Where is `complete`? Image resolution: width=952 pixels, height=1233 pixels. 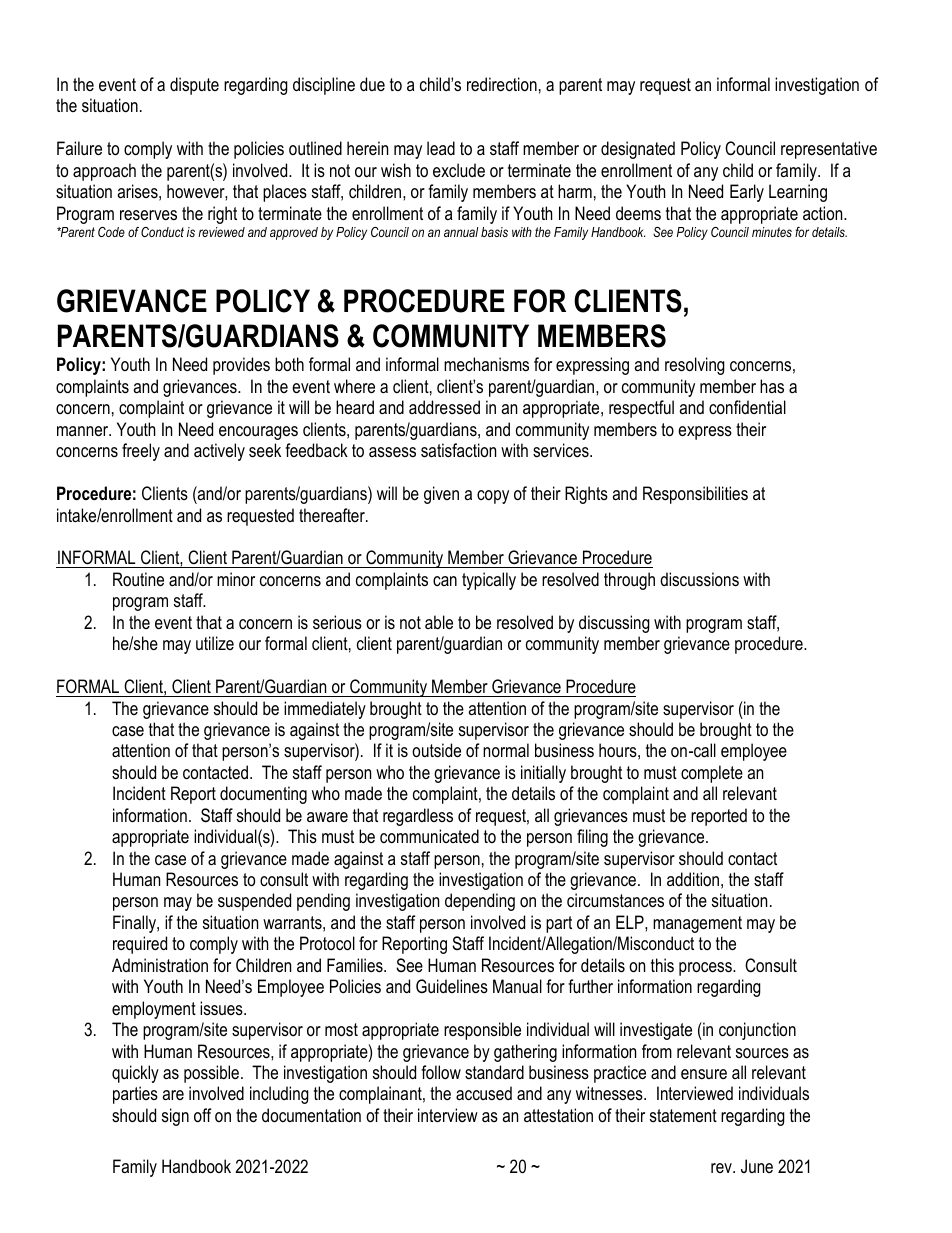 complete is located at coordinates (712, 774).
